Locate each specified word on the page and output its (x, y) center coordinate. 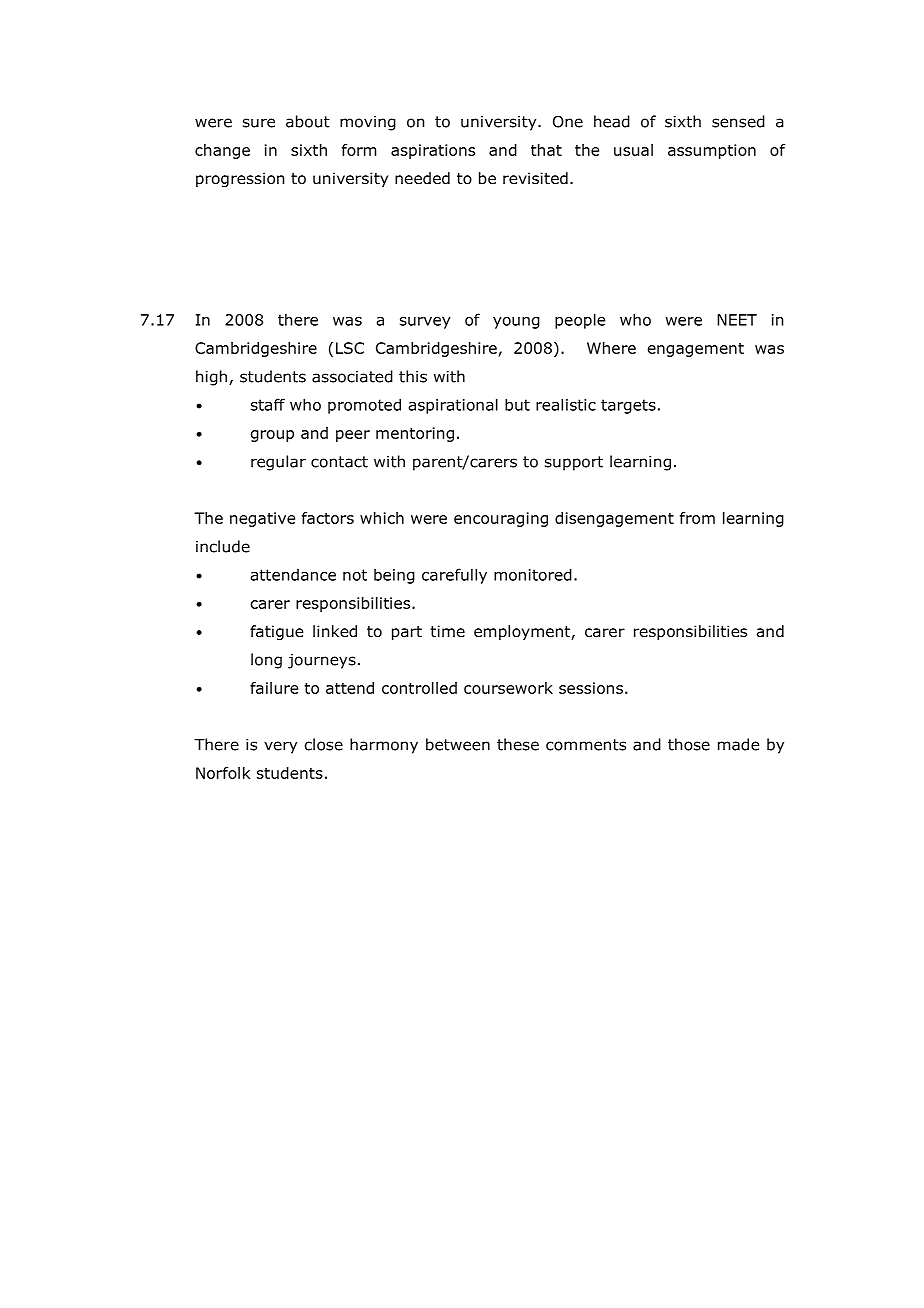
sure (259, 123)
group (272, 436)
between (458, 744)
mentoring (415, 434)
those (689, 744)
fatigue (276, 632)
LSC (350, 348)
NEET (737, 320)
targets (628, 406)
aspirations (433, 151)
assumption (712, 151)
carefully (454, 576)
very (280, 747)
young (516, 323)
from (697, 518)
